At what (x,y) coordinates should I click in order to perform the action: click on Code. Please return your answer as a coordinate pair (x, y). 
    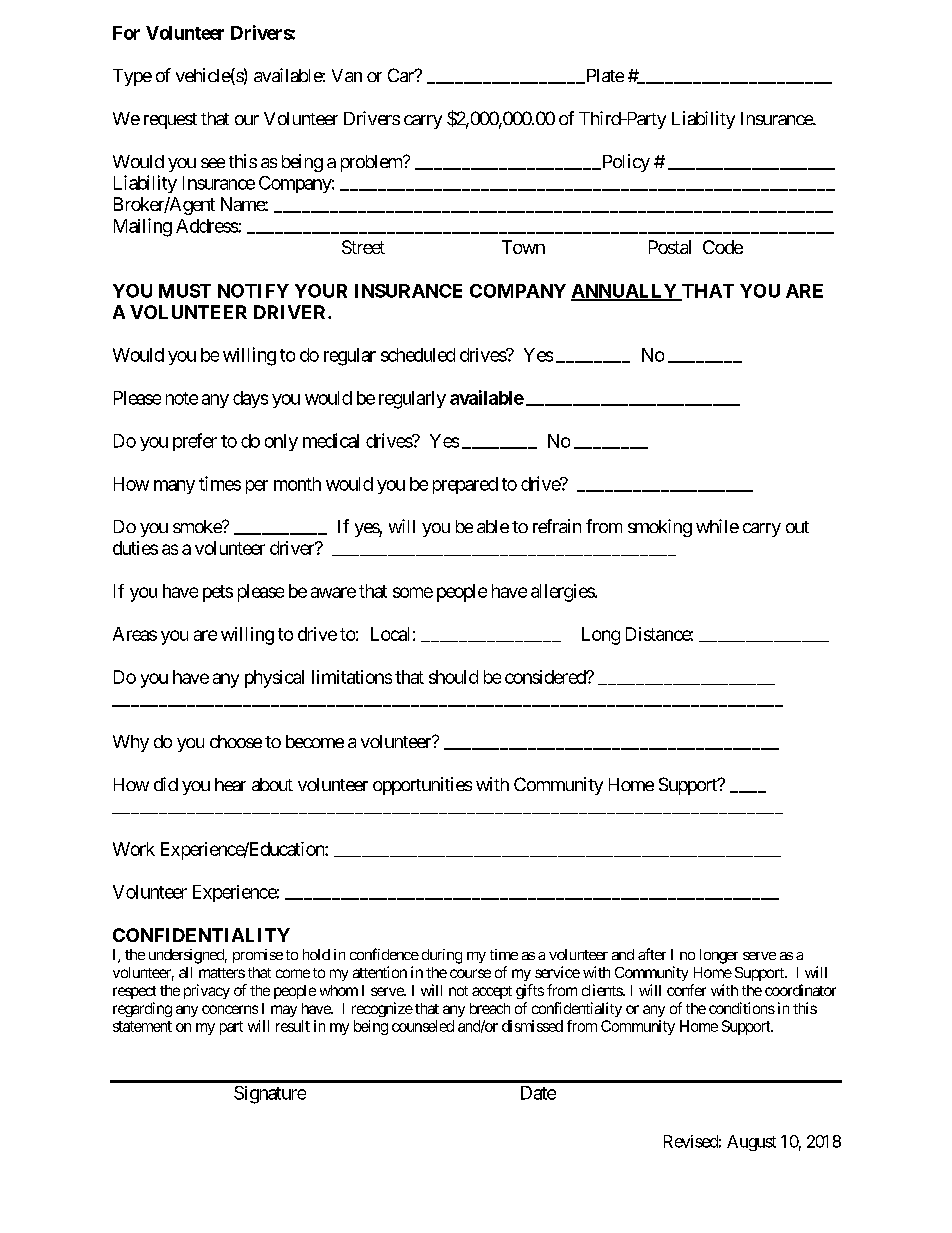
    Looking at the image, I should click on (723, 247).
